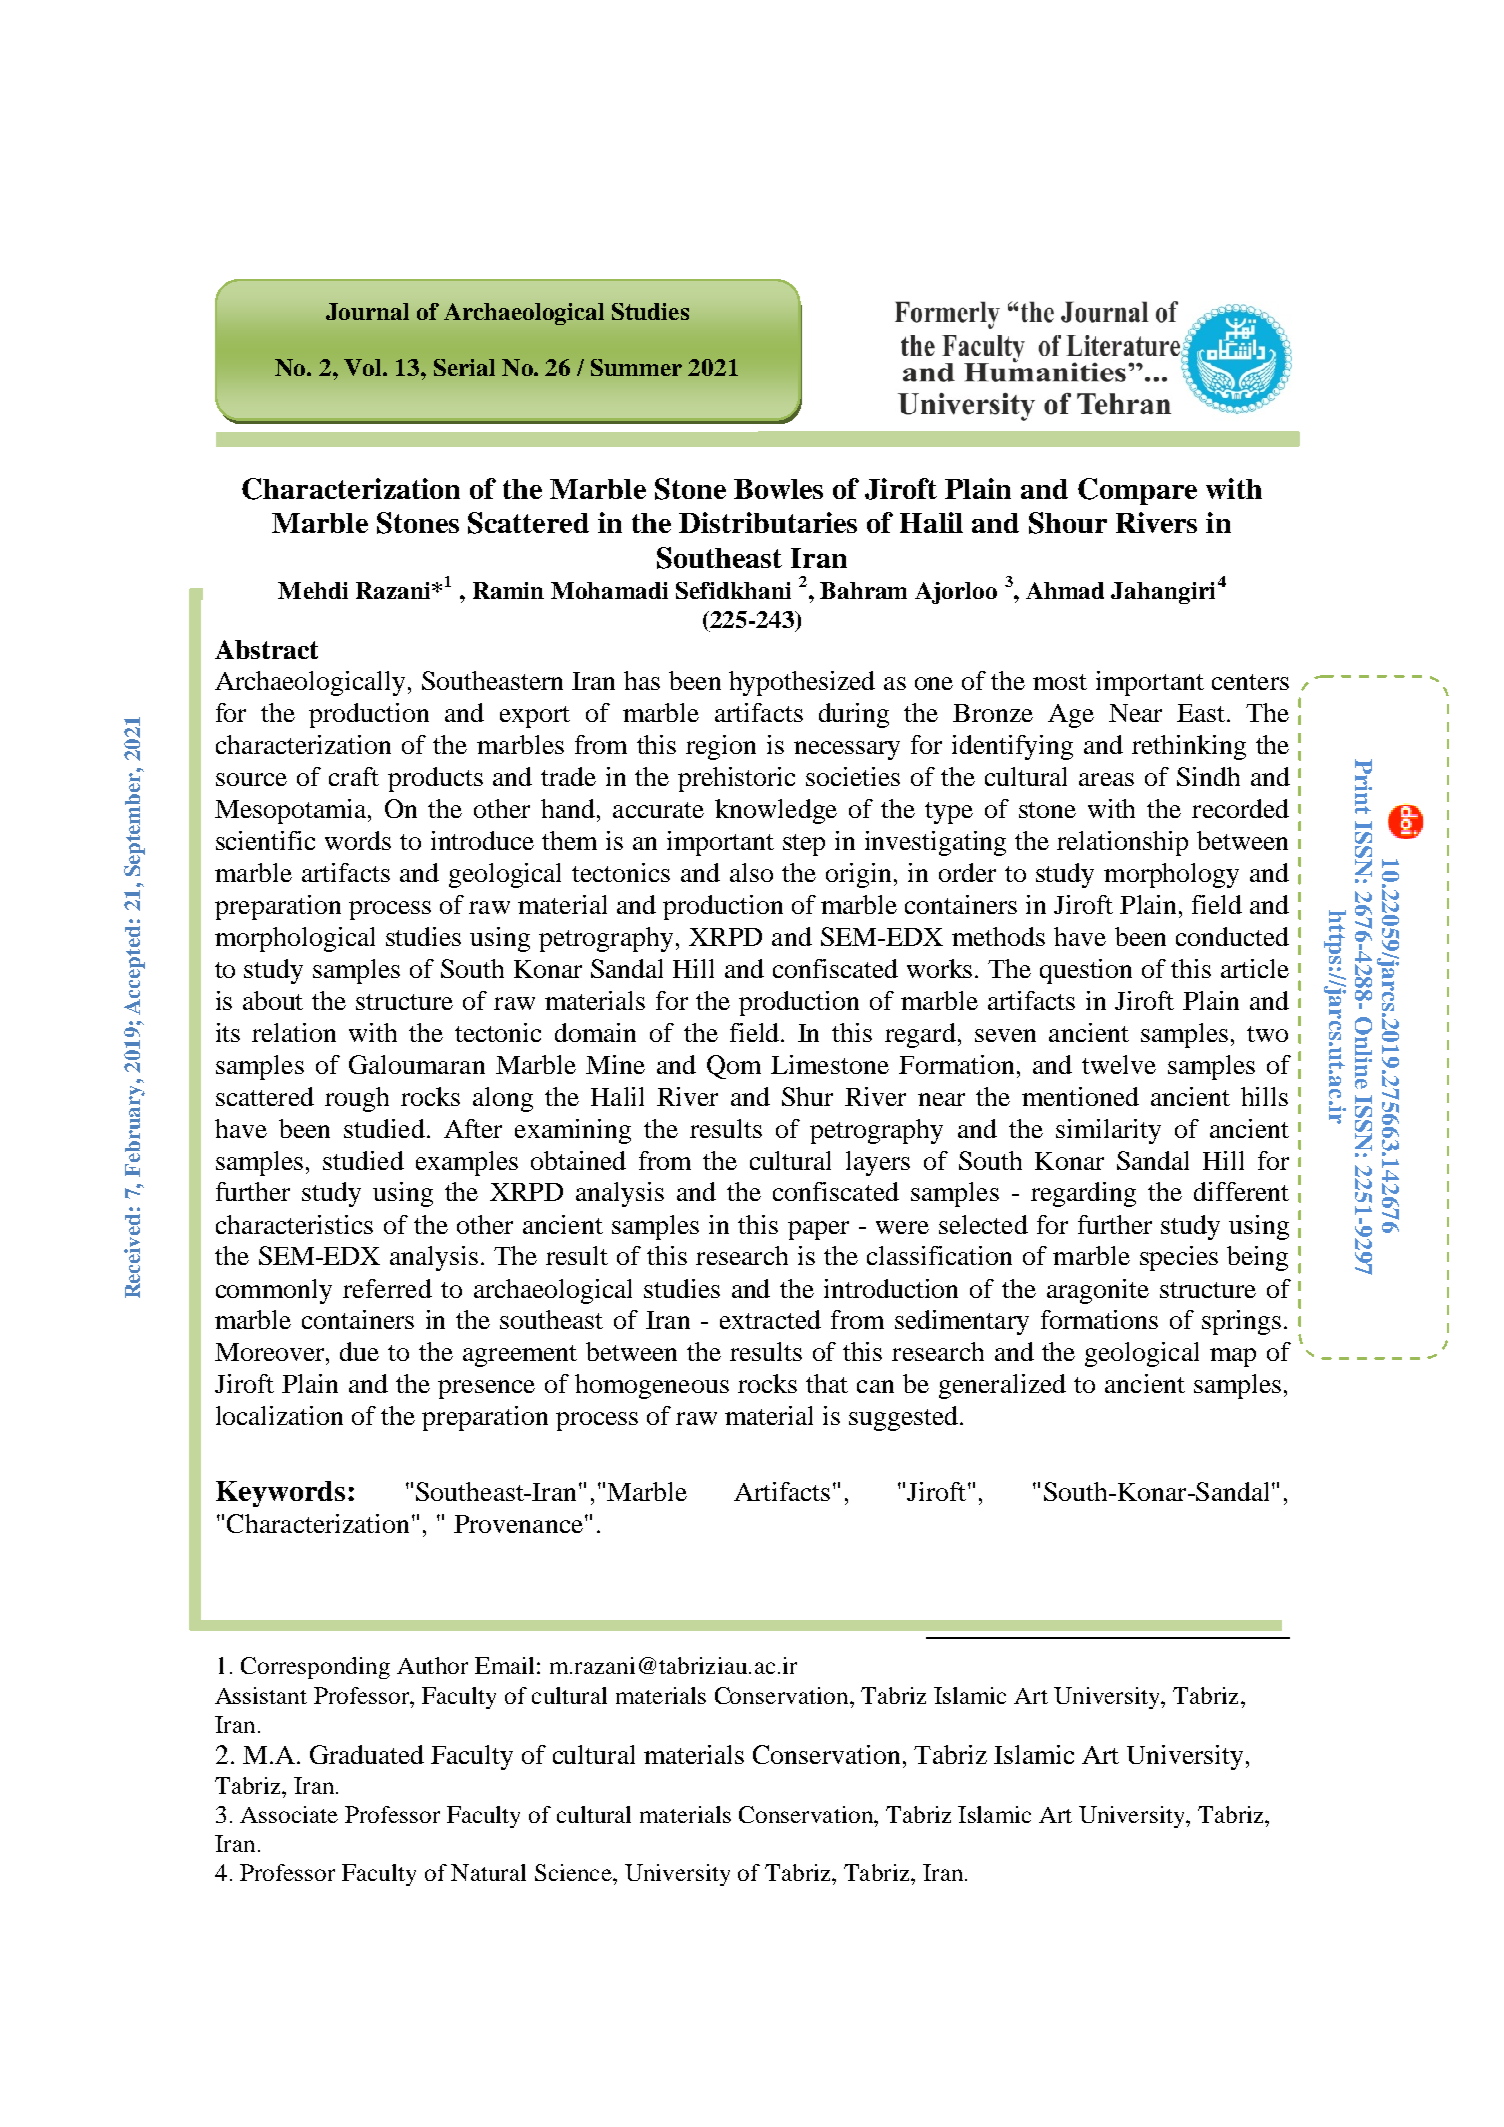  What do you see at coordinates (1137, 491) in the screenshot?
I see `Compare` at bounding box center [1137, 491].
